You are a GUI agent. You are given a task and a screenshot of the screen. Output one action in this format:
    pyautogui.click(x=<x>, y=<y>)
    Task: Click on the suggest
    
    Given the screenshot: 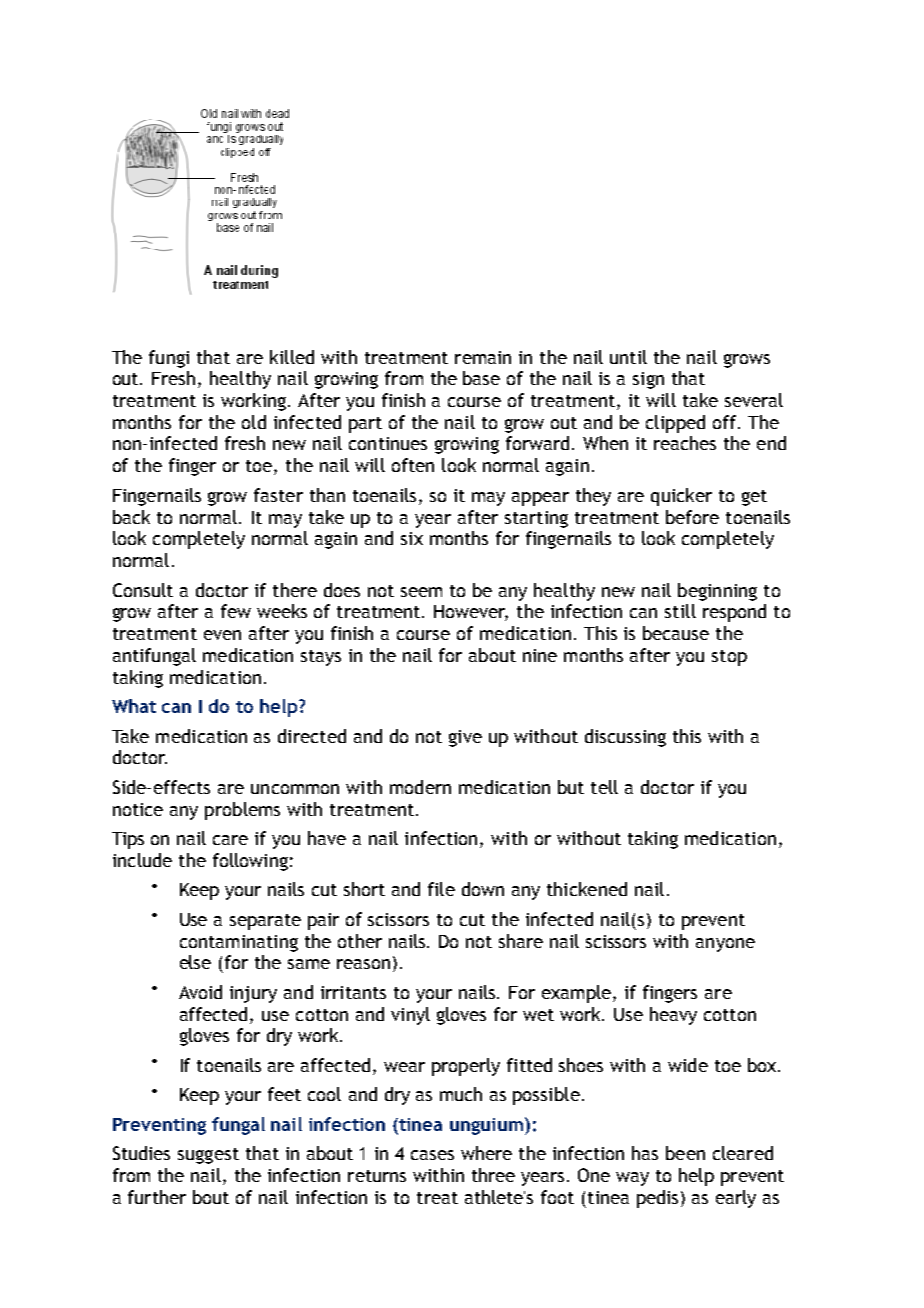 What is the action you would take?
    pyautogui.click(x=208, y=1156)
